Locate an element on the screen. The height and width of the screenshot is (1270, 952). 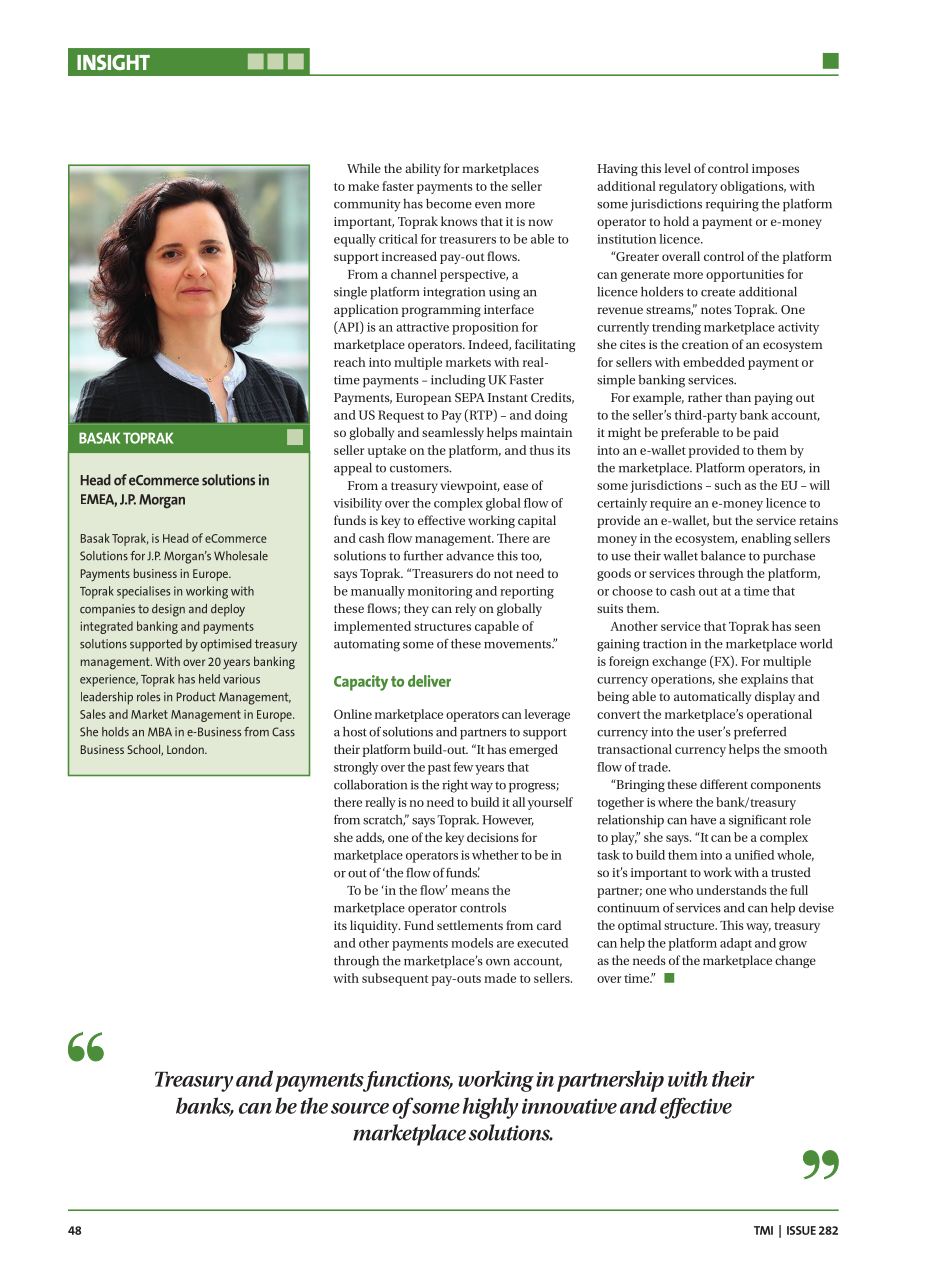
rely is located at coordinates (465, 609).
